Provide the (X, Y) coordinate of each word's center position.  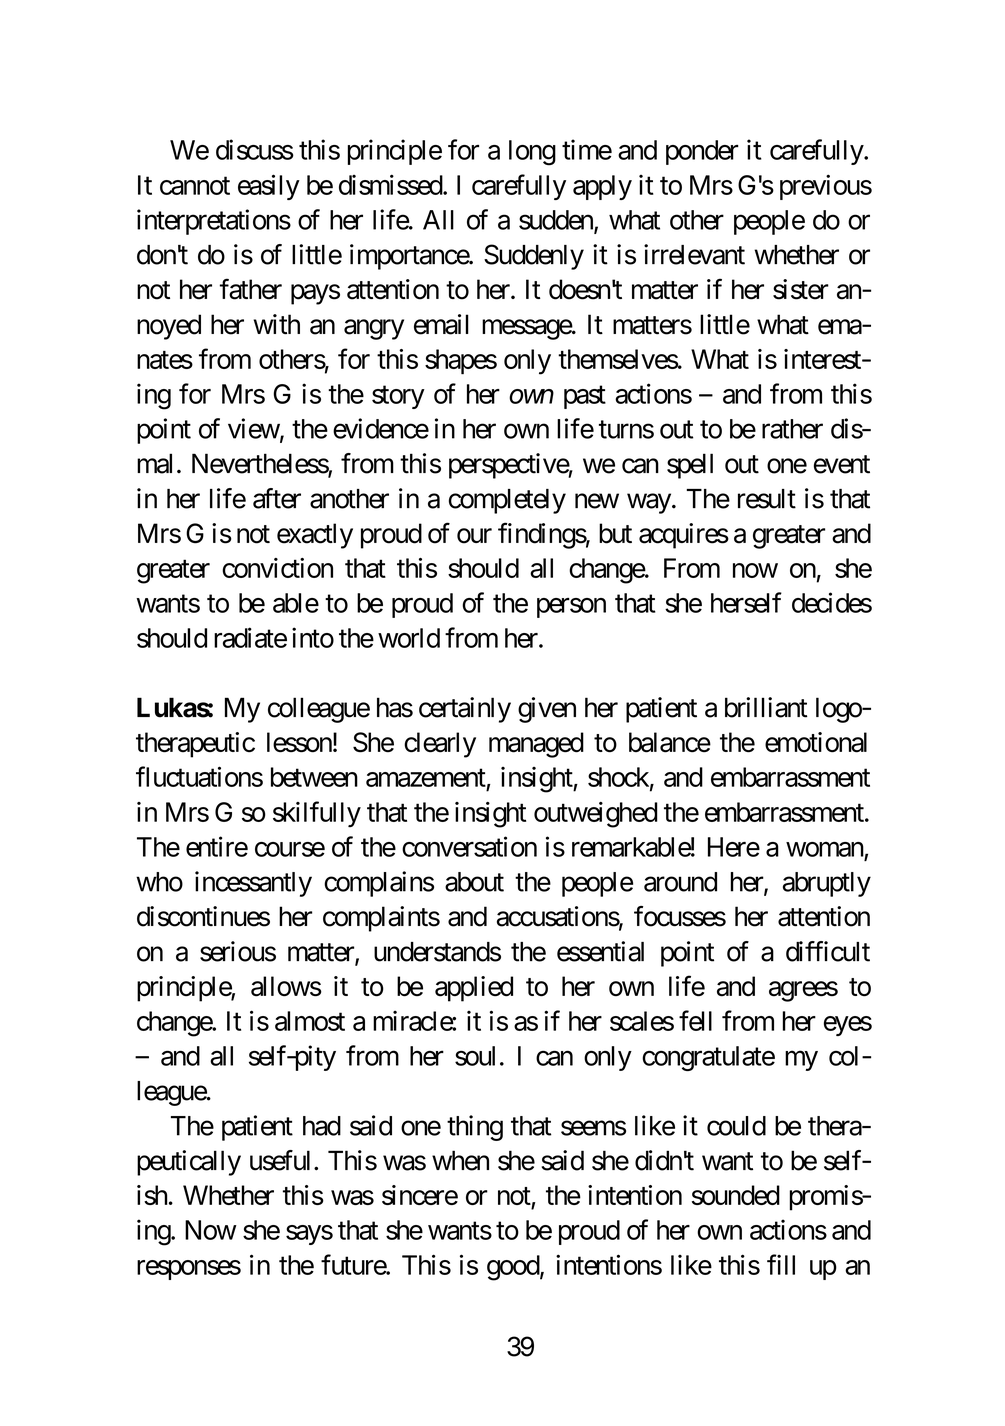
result (767, 499)
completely (507, 501)
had (322, 1126)
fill (781, 1264)
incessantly (253, 884)
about (474, 882)
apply (602, 187)
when (460, 1160)
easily (269, 187)
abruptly (827, 884)
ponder (702, 152)
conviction (277, 568)
